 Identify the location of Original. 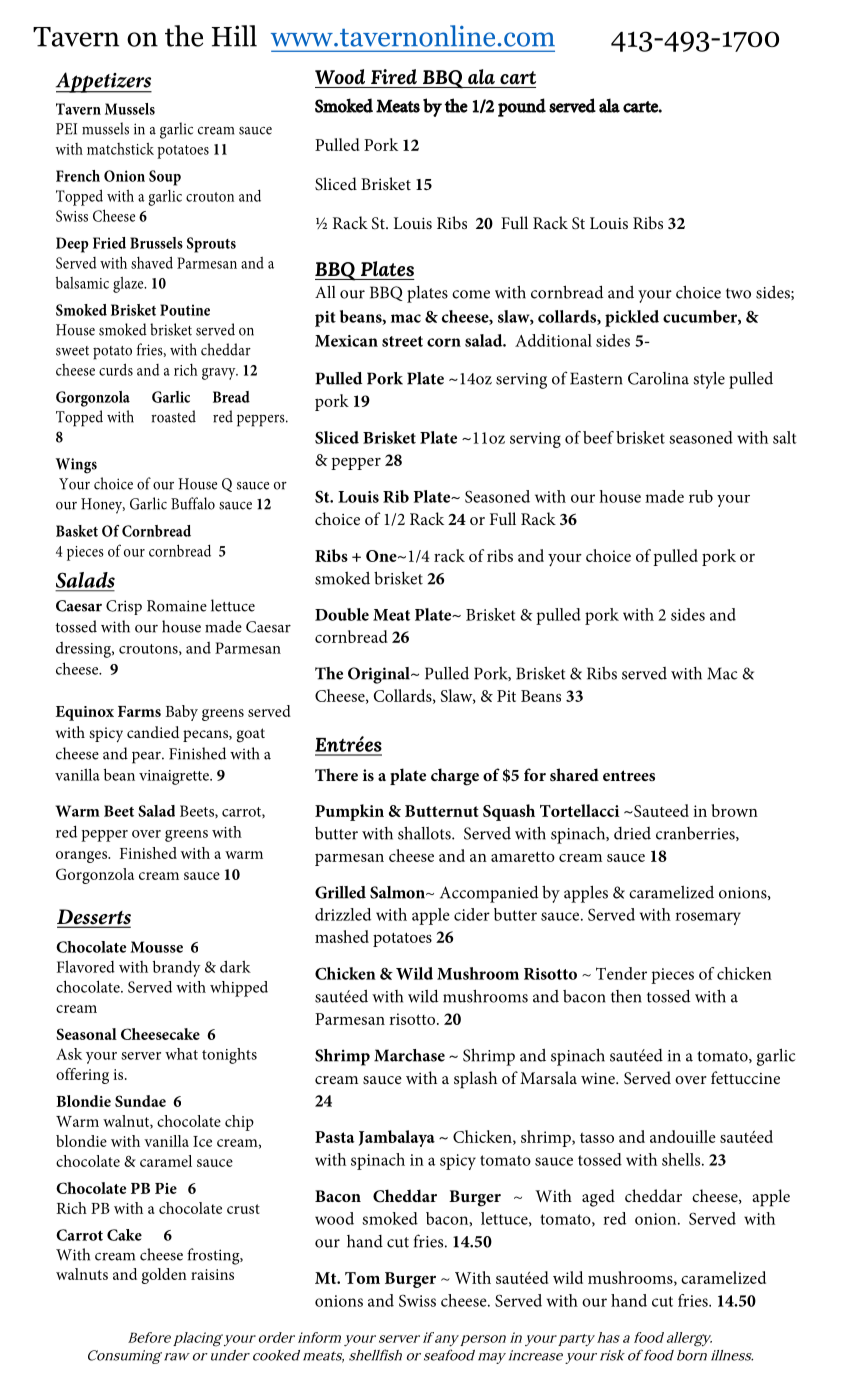
(380, 675).
